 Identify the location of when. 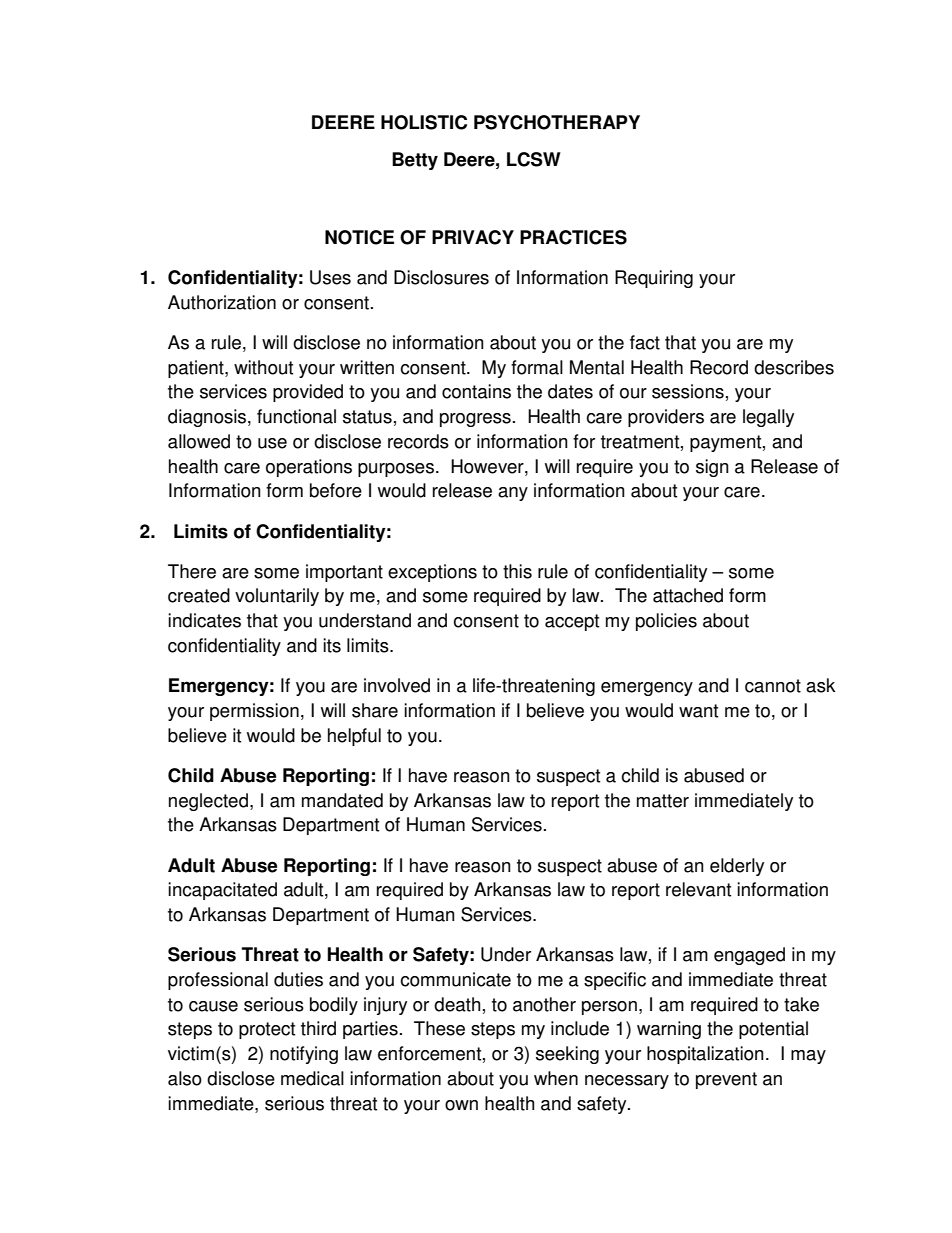
(556, 1078).
